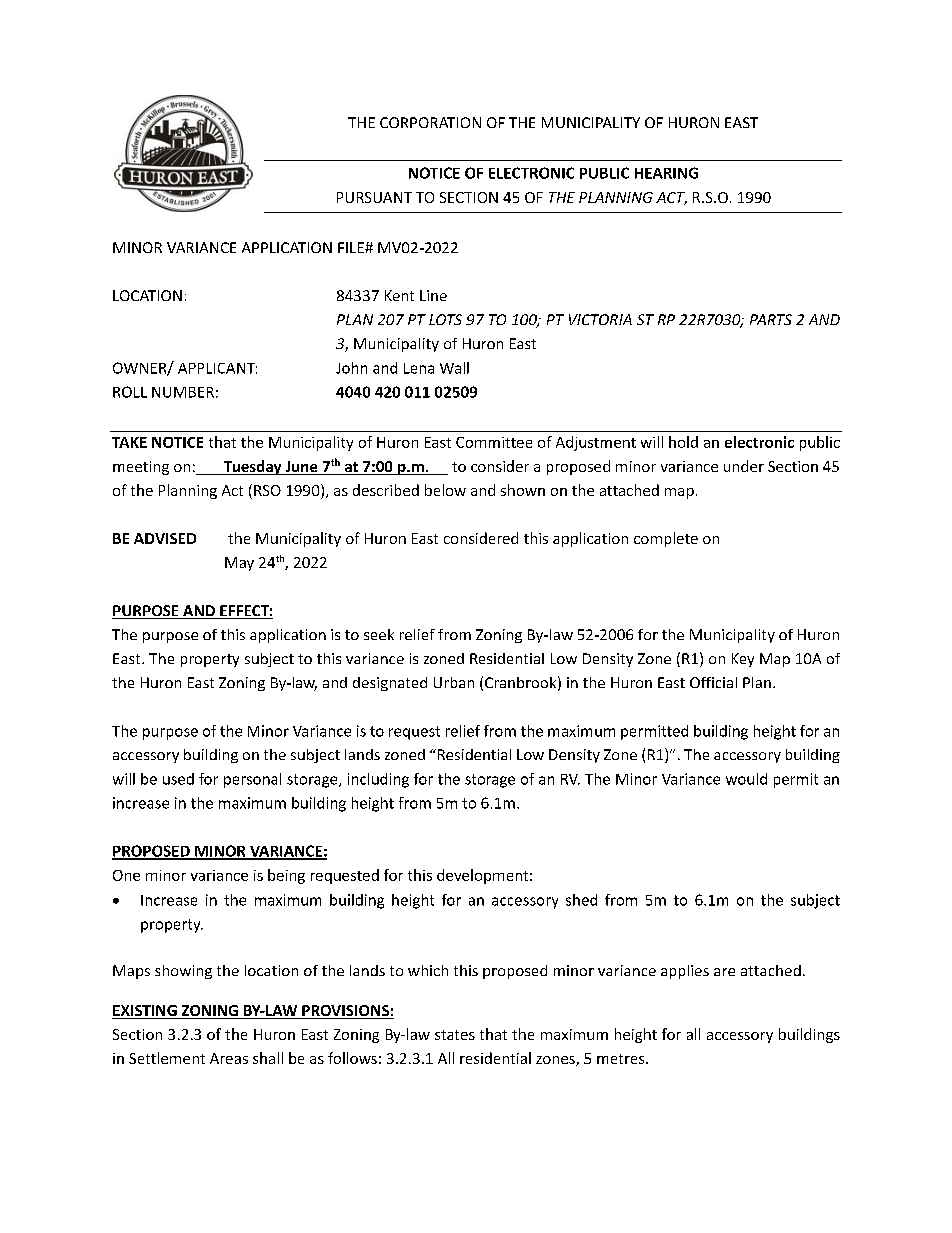 The height and width of the screenshot is (1233, 952). I want to click on complete, so click(666, 539).
